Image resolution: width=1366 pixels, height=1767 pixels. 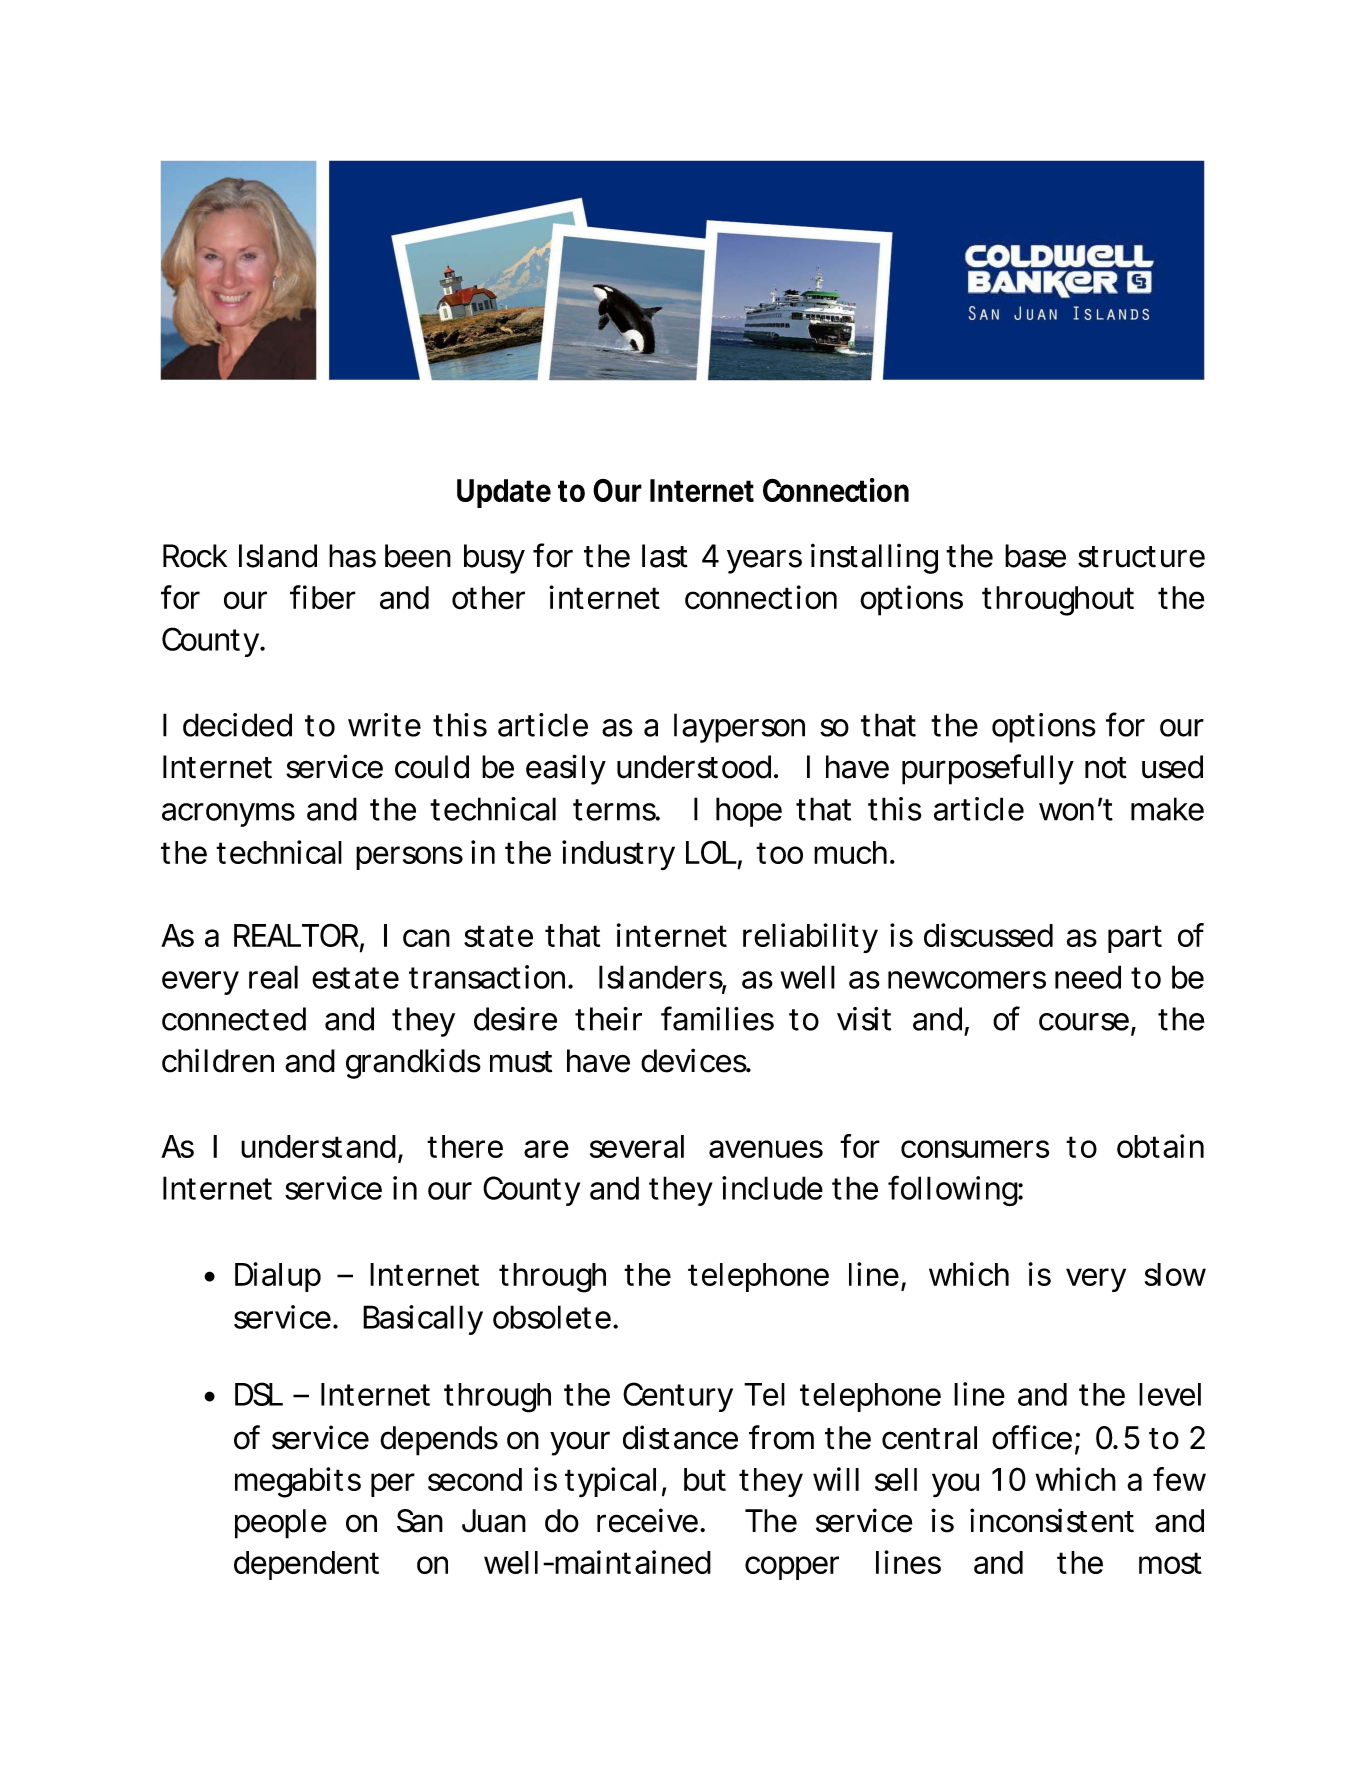 I want to click on last, so click(x=665, y=556).
